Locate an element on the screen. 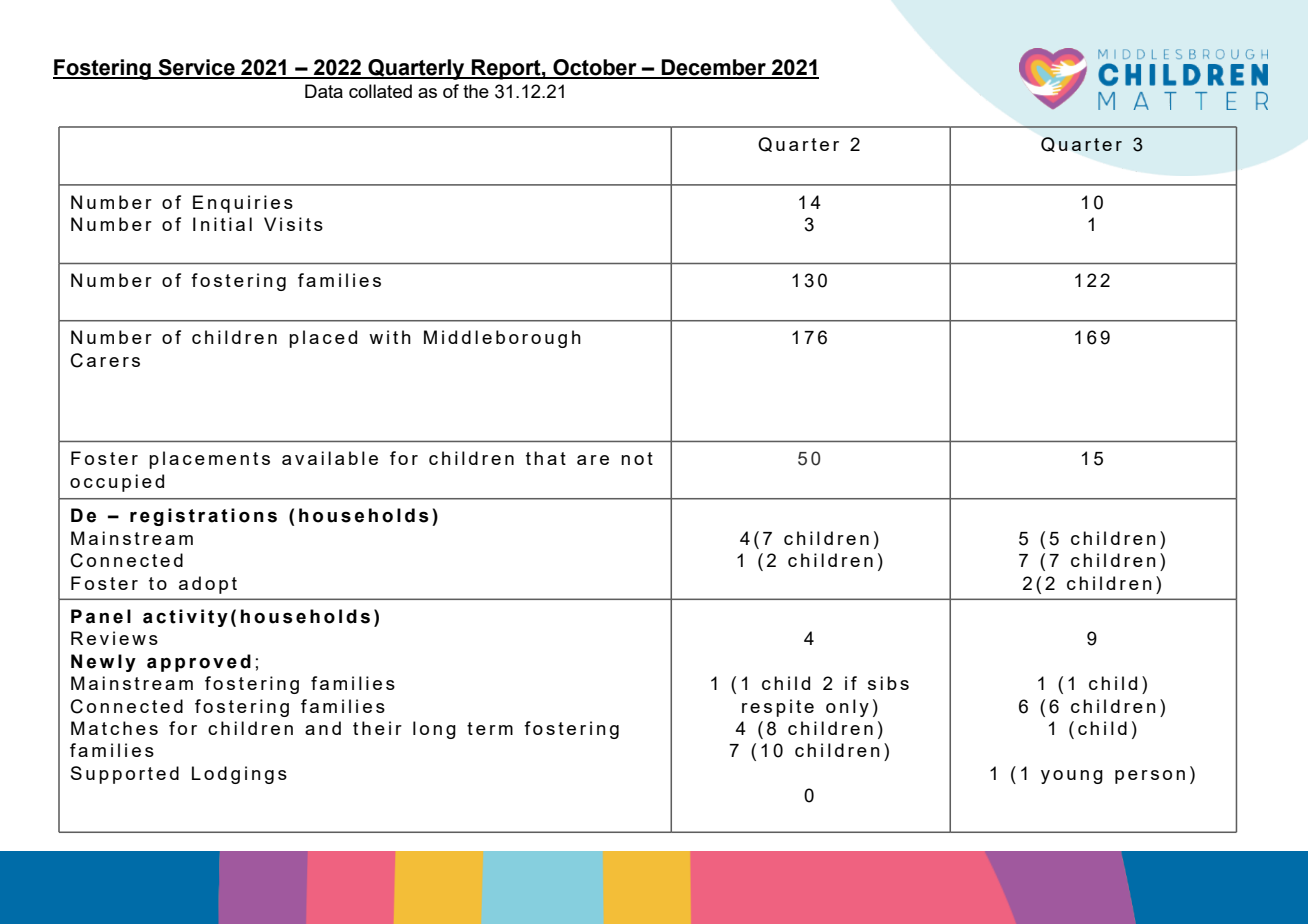  adopt is located at coordinates (208, 585).
